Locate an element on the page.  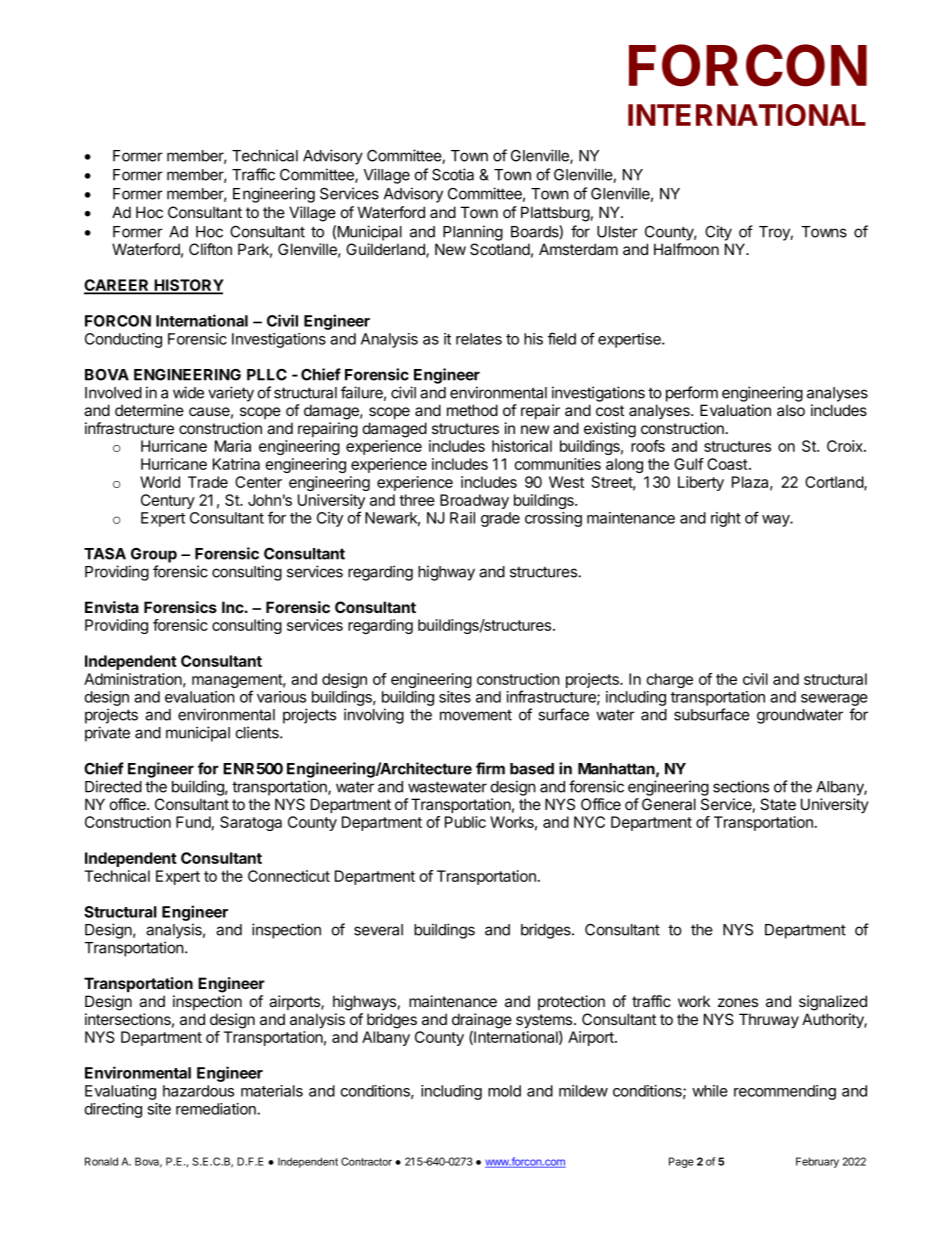
Clifton is located at coordinates (210, 249).
